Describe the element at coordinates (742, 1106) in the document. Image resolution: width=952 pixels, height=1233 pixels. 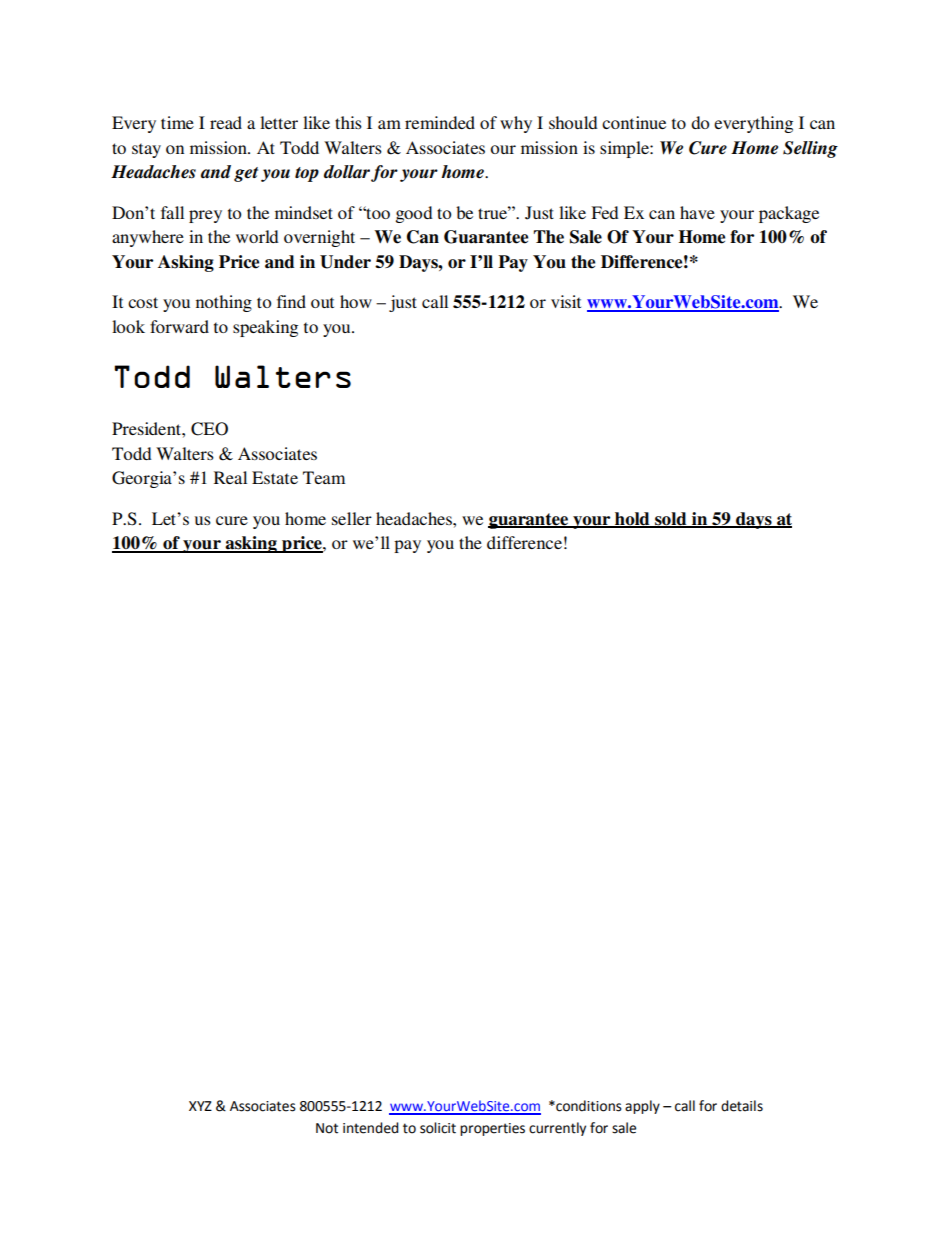
I see `details` at that location.
